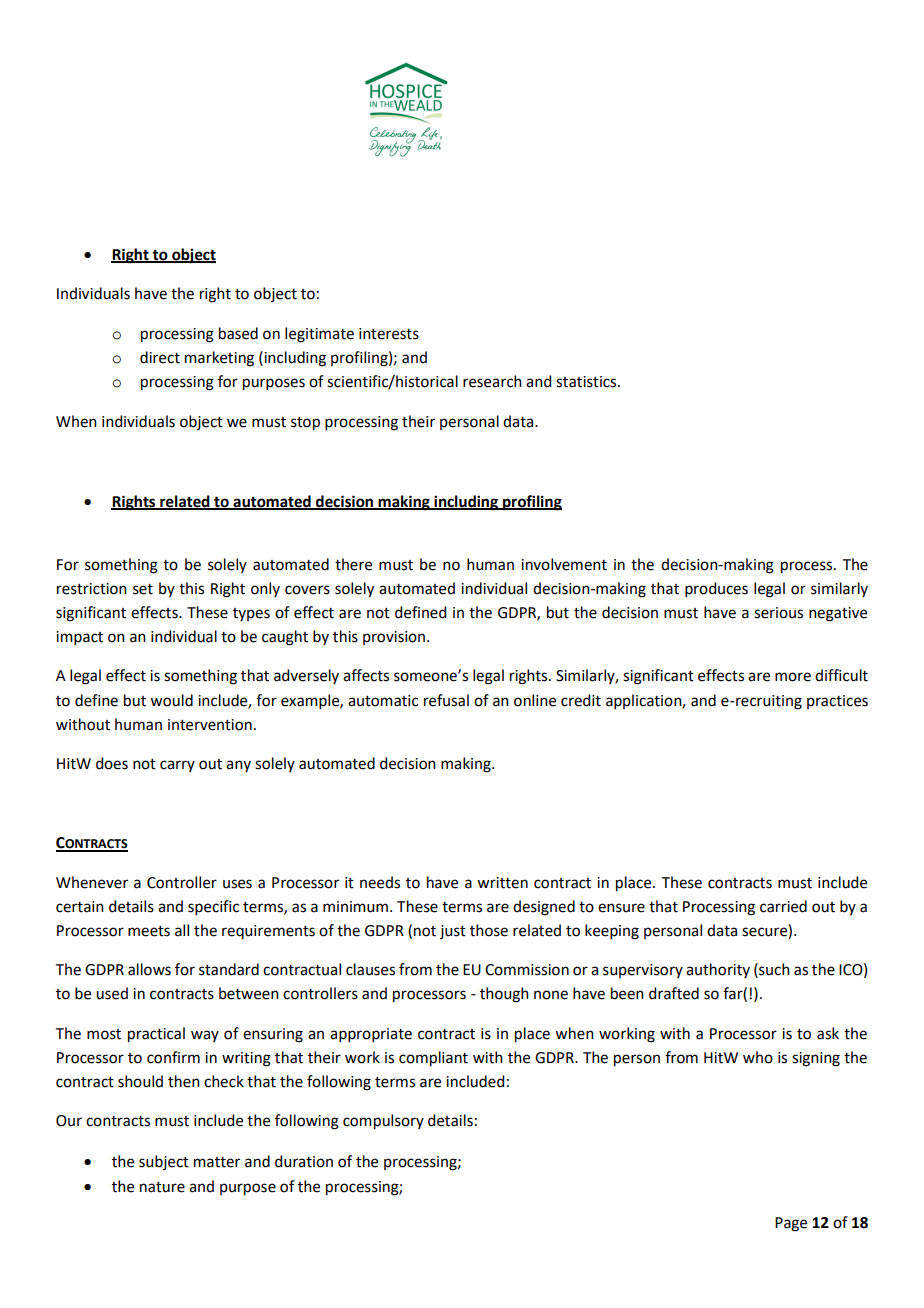 This image has width=924, height=1308. What do you see at coordinates (177, 766) in the image?
I see `carry` at bounding box center [177, 766].
